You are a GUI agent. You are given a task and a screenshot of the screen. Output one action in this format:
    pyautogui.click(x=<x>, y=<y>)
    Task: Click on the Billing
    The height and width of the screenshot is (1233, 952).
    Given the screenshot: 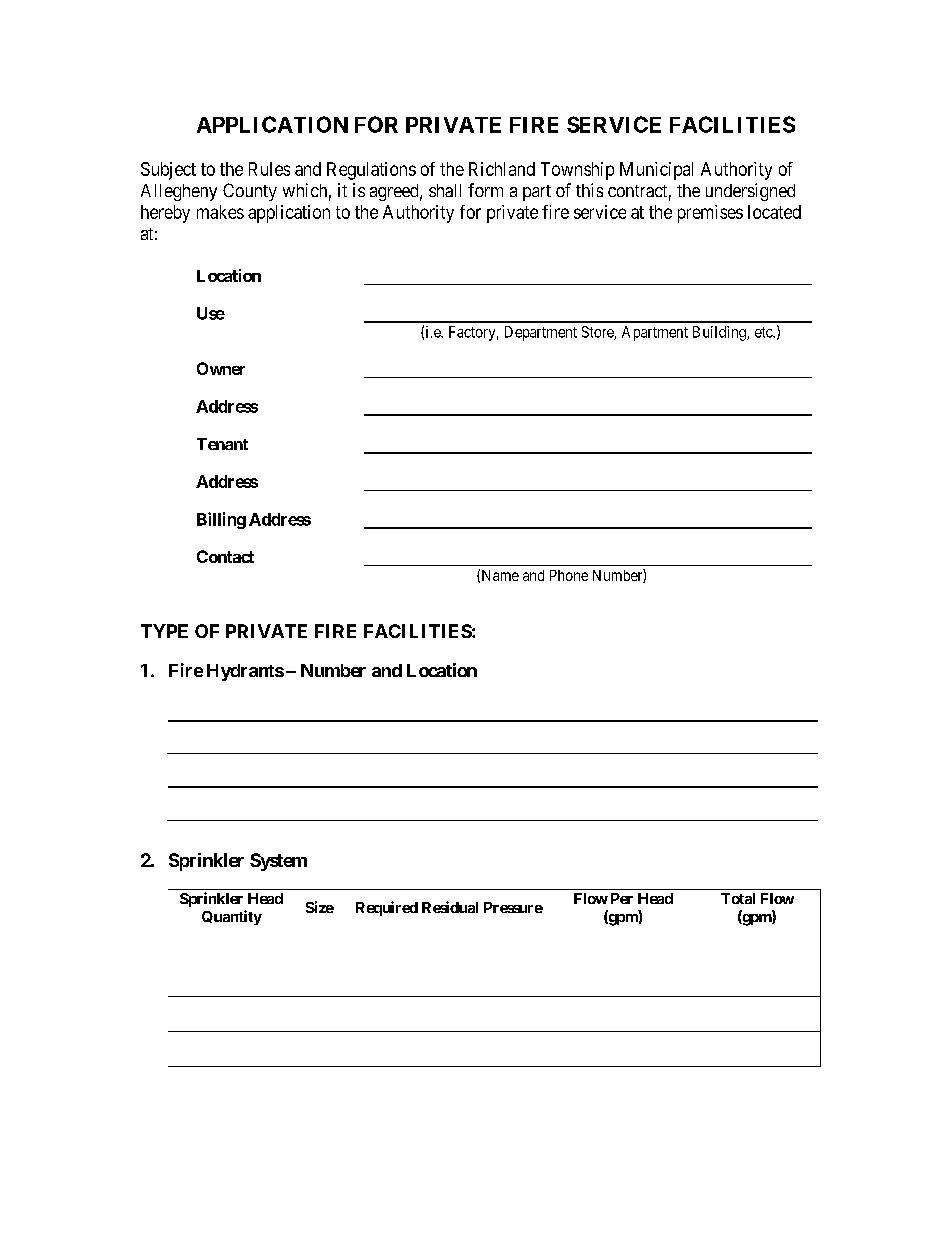 What is the action you would take?
    pyautogui.click(x=221, y=520)
